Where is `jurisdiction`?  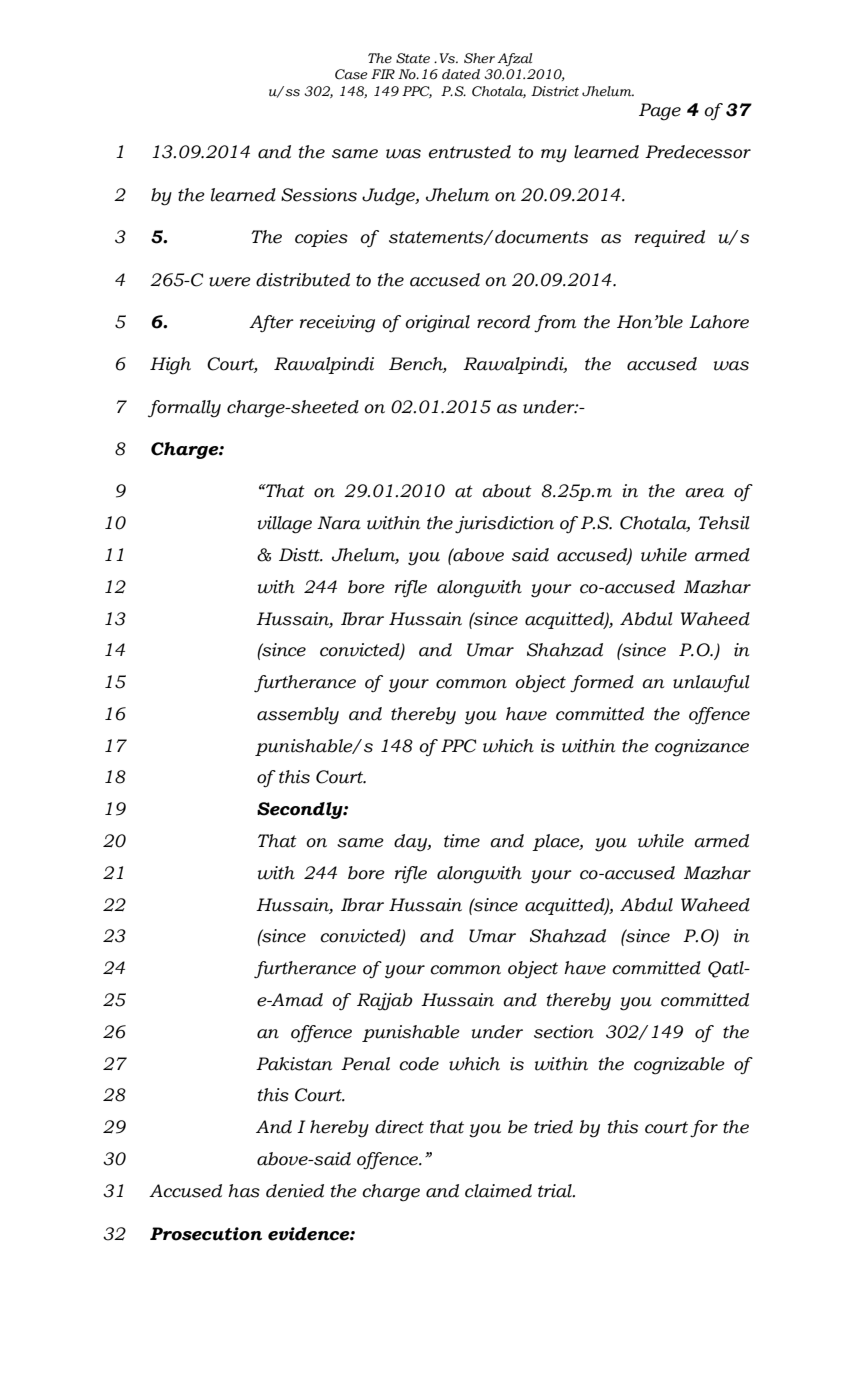 jurisdiction is located at coordinates (504, 525).
